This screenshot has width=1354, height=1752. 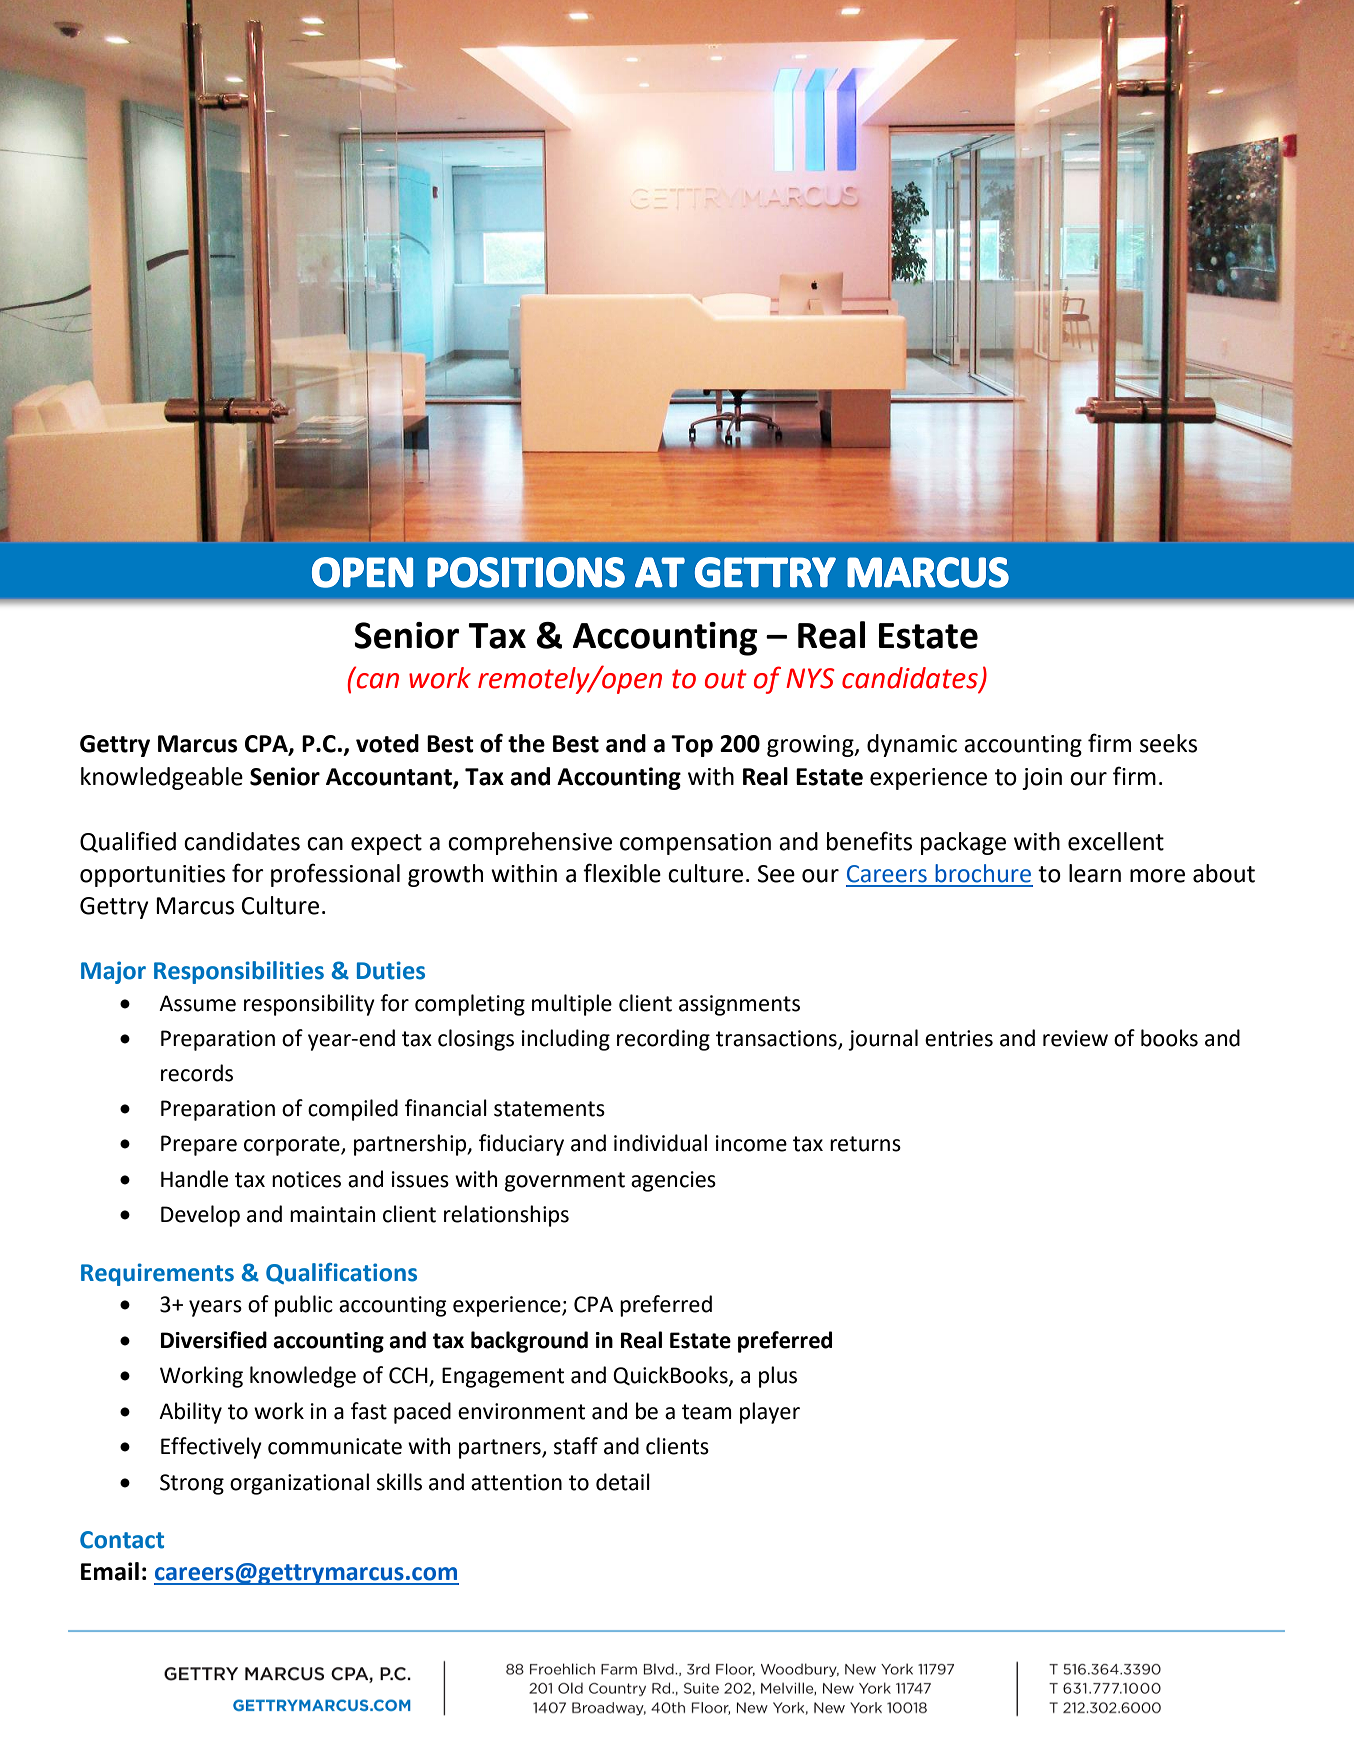 I want to click on Prepare, so click(x=199, y=1145).
